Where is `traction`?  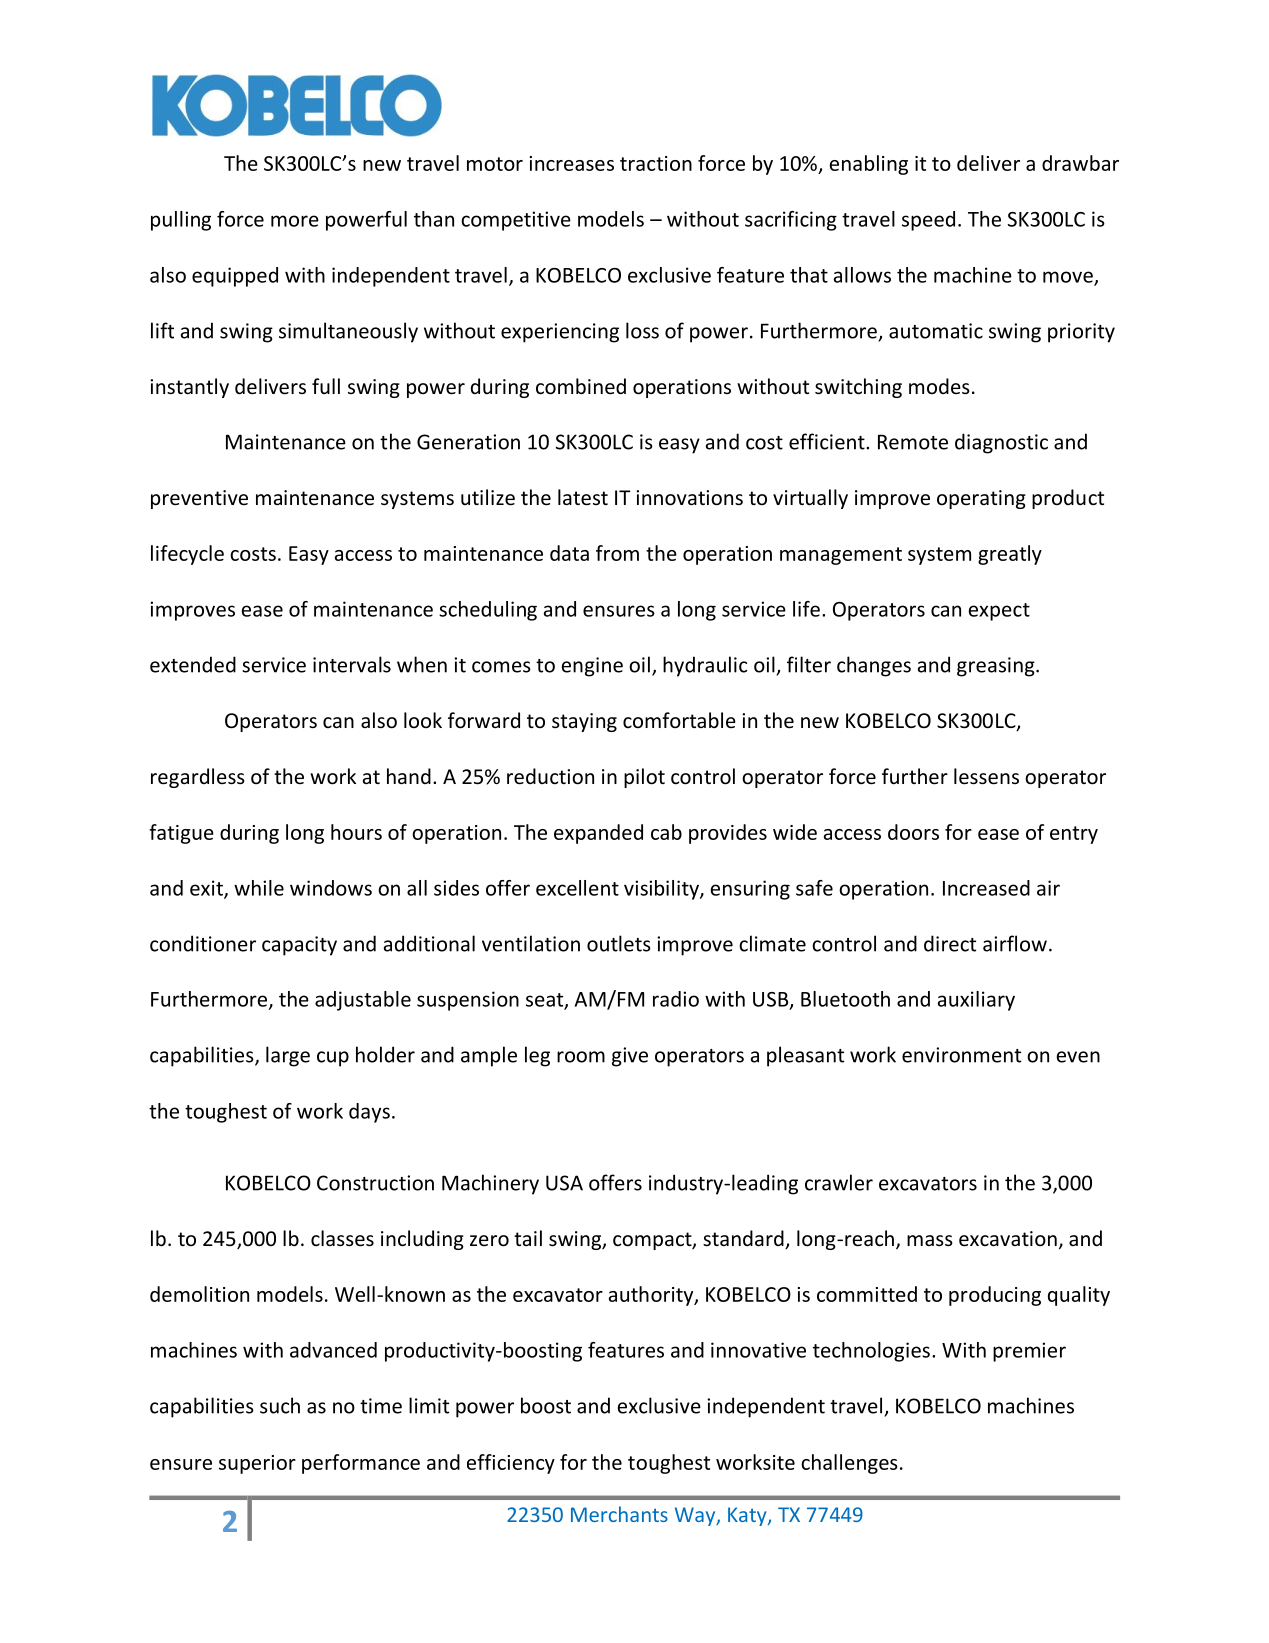 traction is located at coordinates (656, 163).
